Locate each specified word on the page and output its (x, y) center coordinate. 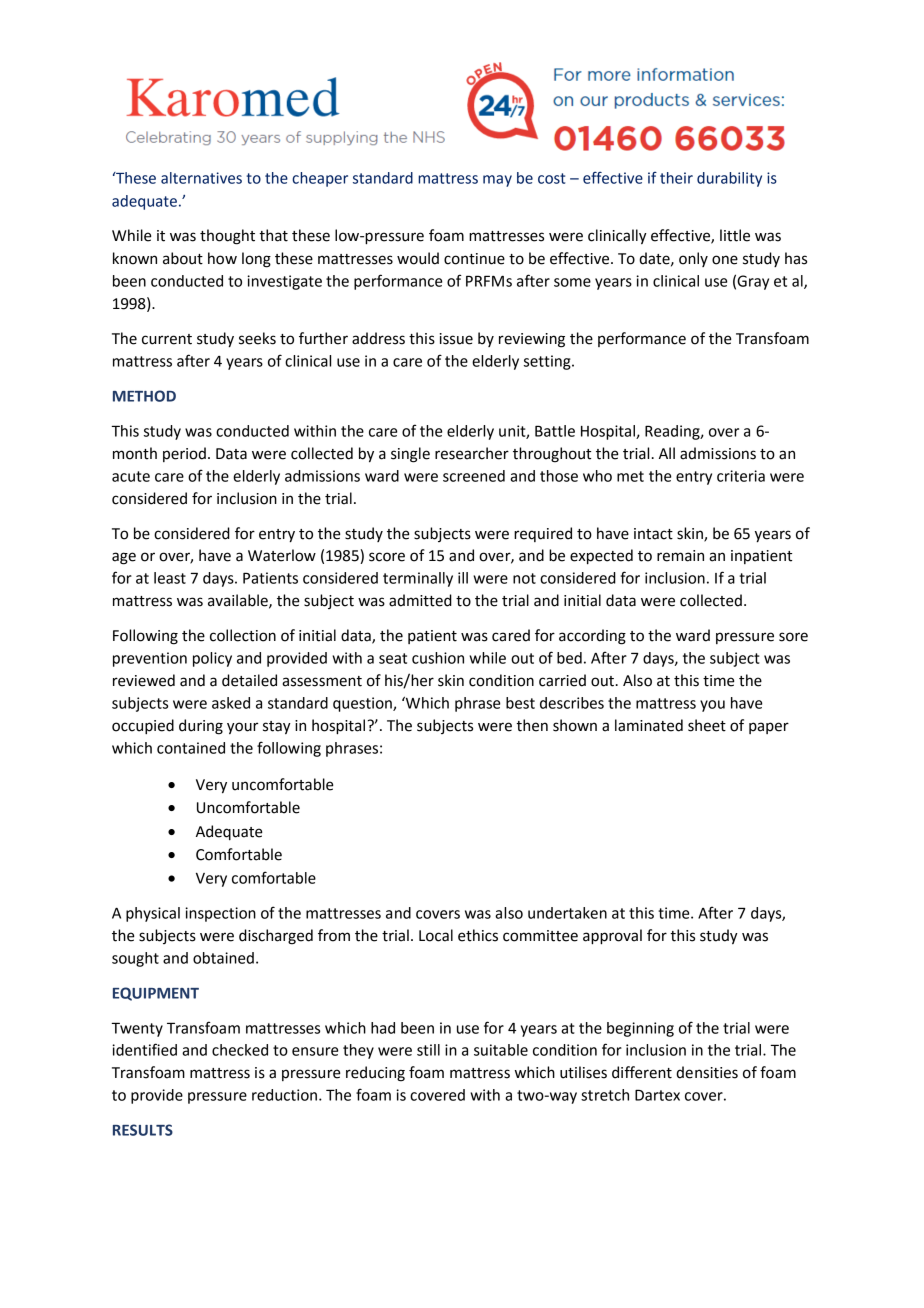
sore (793, 637)
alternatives (201, 178)
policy (212, 659)
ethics (478, 935)
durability (729, 179)
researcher (472, 453)
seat (393, 658)
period (184, 454)
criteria (741, 476)
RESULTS (143, 1130)
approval (612, 937)
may (497, 181)
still (428, 1050)
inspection (220, 914)
